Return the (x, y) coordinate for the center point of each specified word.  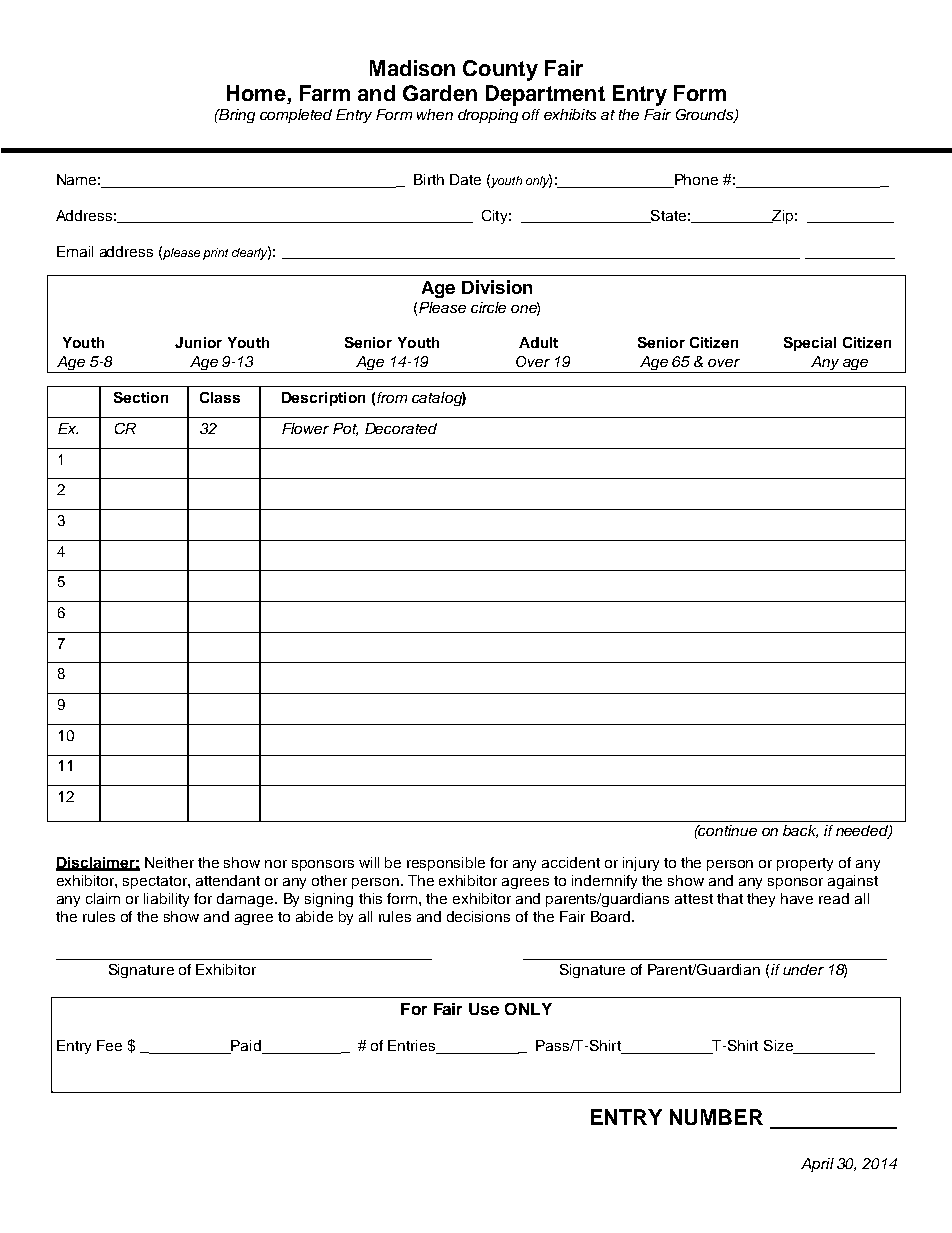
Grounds (706, 116)
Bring (236, 116)
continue (727, 830)
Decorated (401, 428)
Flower (305, 428)
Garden (440, 93)
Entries (413, 1047)
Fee (109, 1045)
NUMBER (716, 1117)
